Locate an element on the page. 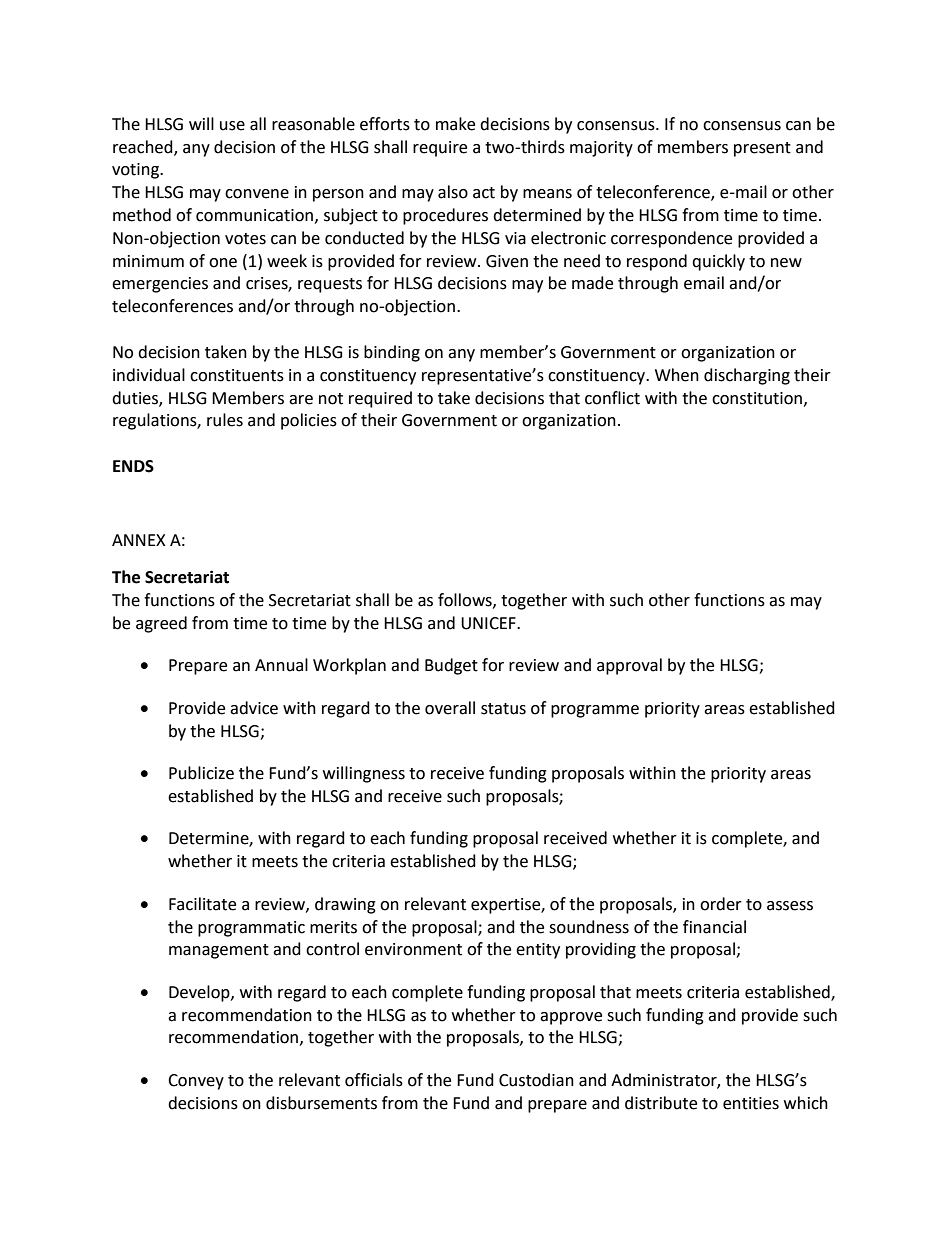 This page has height=1233, width=952. agreed is located at coordinates (161, 624).
